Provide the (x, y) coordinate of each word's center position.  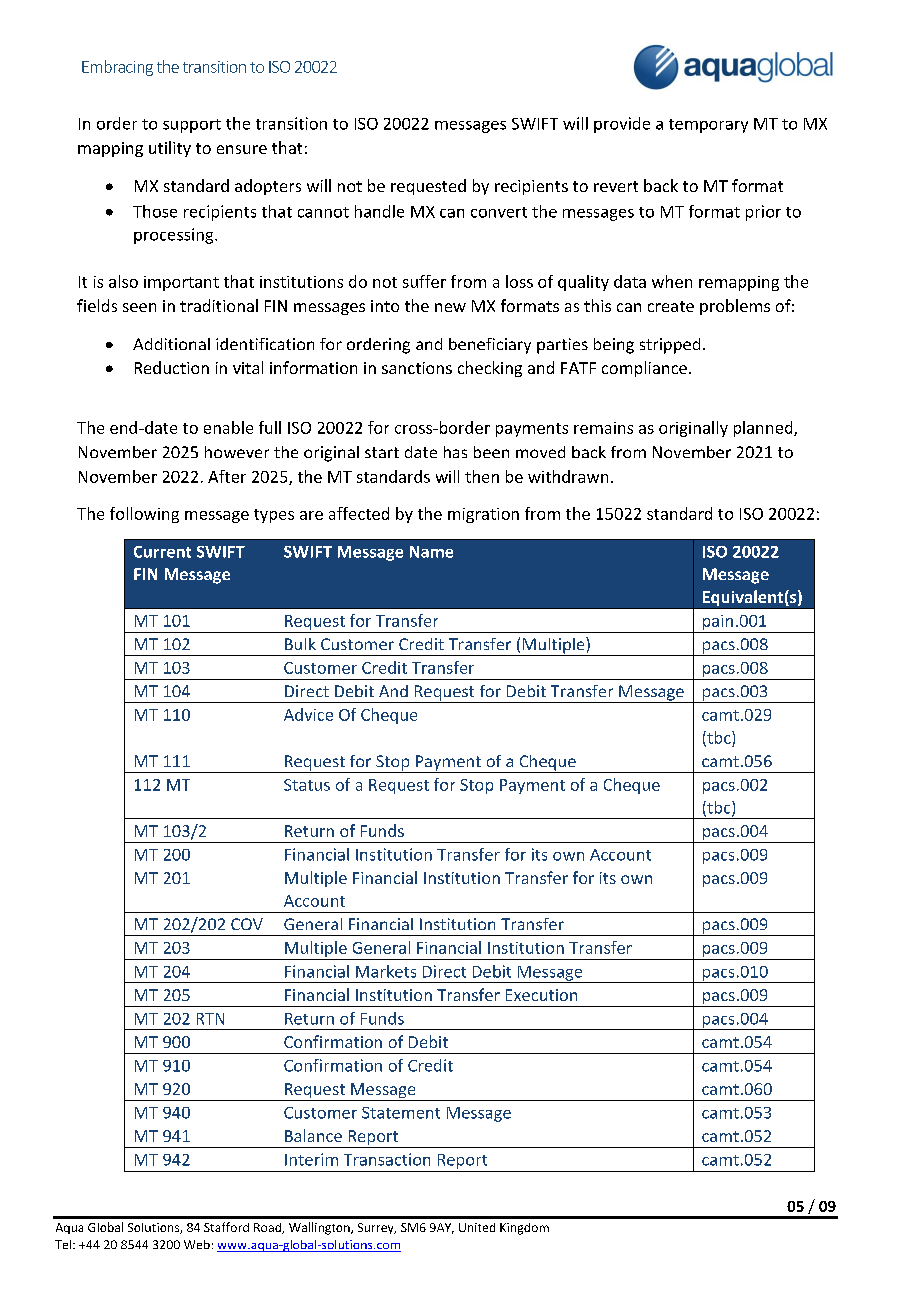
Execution (541, 995)
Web (197, 1244)
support (192, 126)
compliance (644, 369)
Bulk (300, 644)
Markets (386, 971)
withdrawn (568, 476)
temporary (708, 126)
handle (379, 211)
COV (247, 924)
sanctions (417, 368)
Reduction (172, 367)
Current (162, 552)
